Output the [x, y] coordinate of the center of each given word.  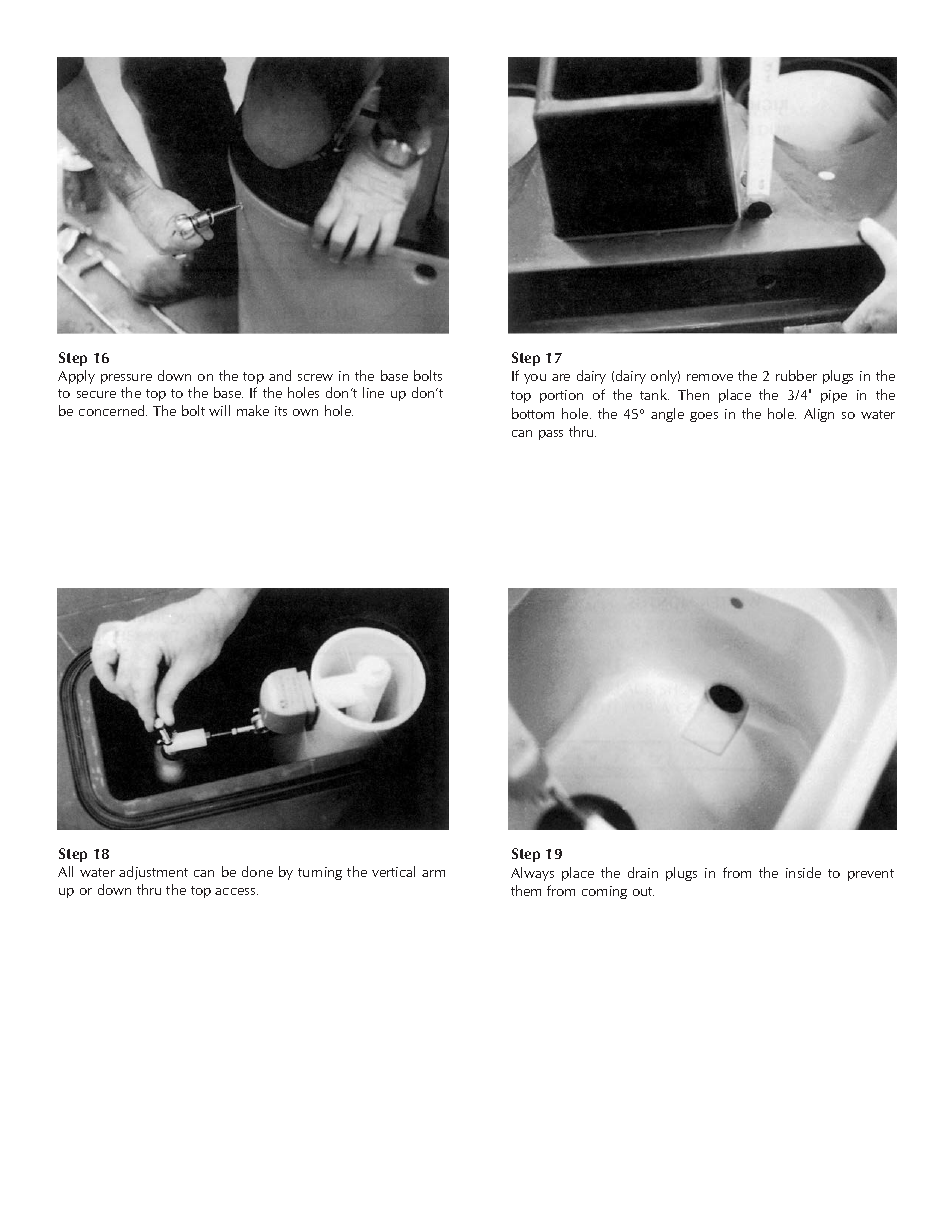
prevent [871, 875]
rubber [796, 375]
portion [561, 396]
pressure [126, 379]
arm [433, 873]
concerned [113, 410]
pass [551, 435]
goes [704, 417]
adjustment [153, 873]
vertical [393, 871]
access [236, 891]
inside [803, 872]
